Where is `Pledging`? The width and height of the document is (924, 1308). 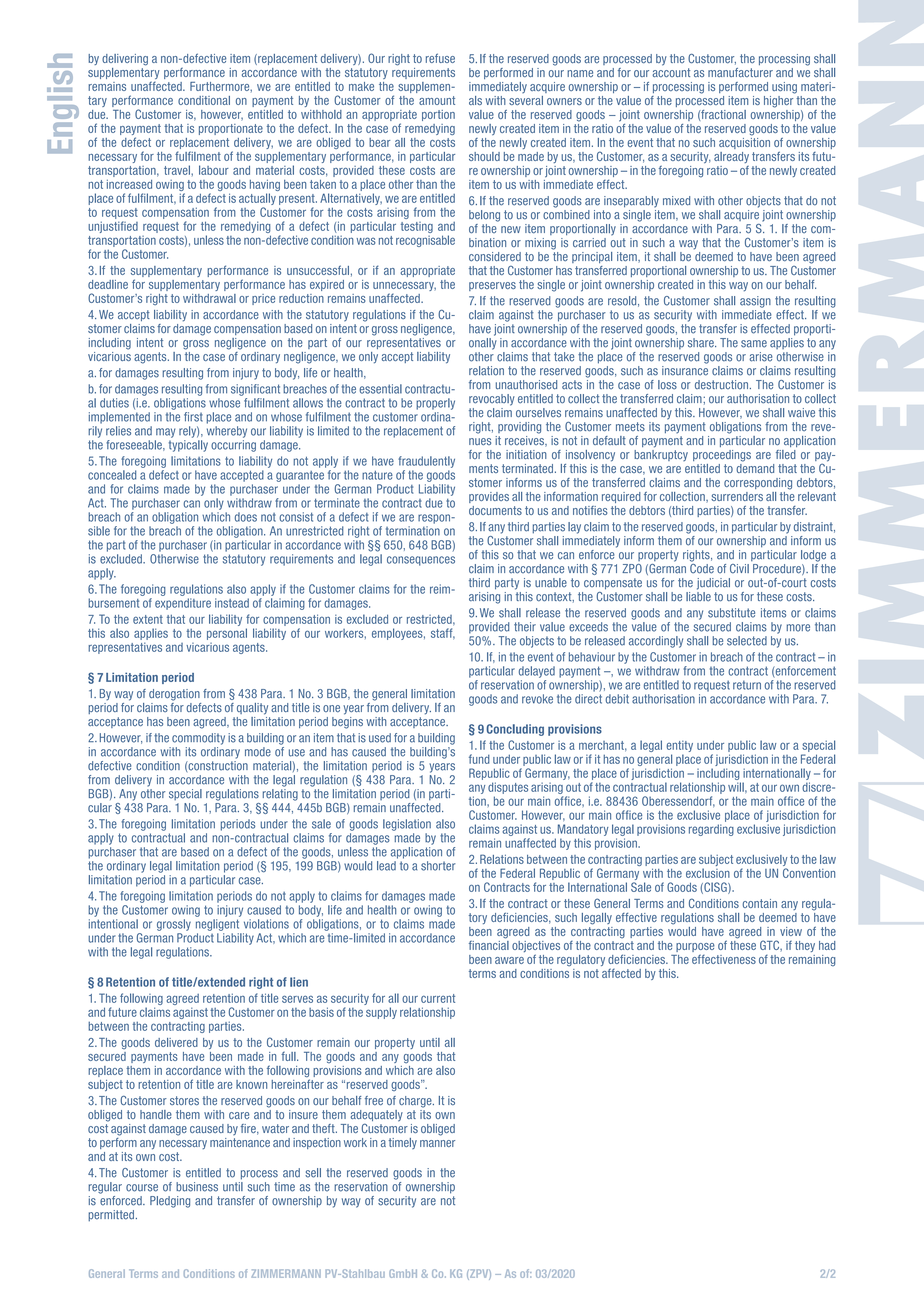
Pledging is located at coordinates (170, 1202).
